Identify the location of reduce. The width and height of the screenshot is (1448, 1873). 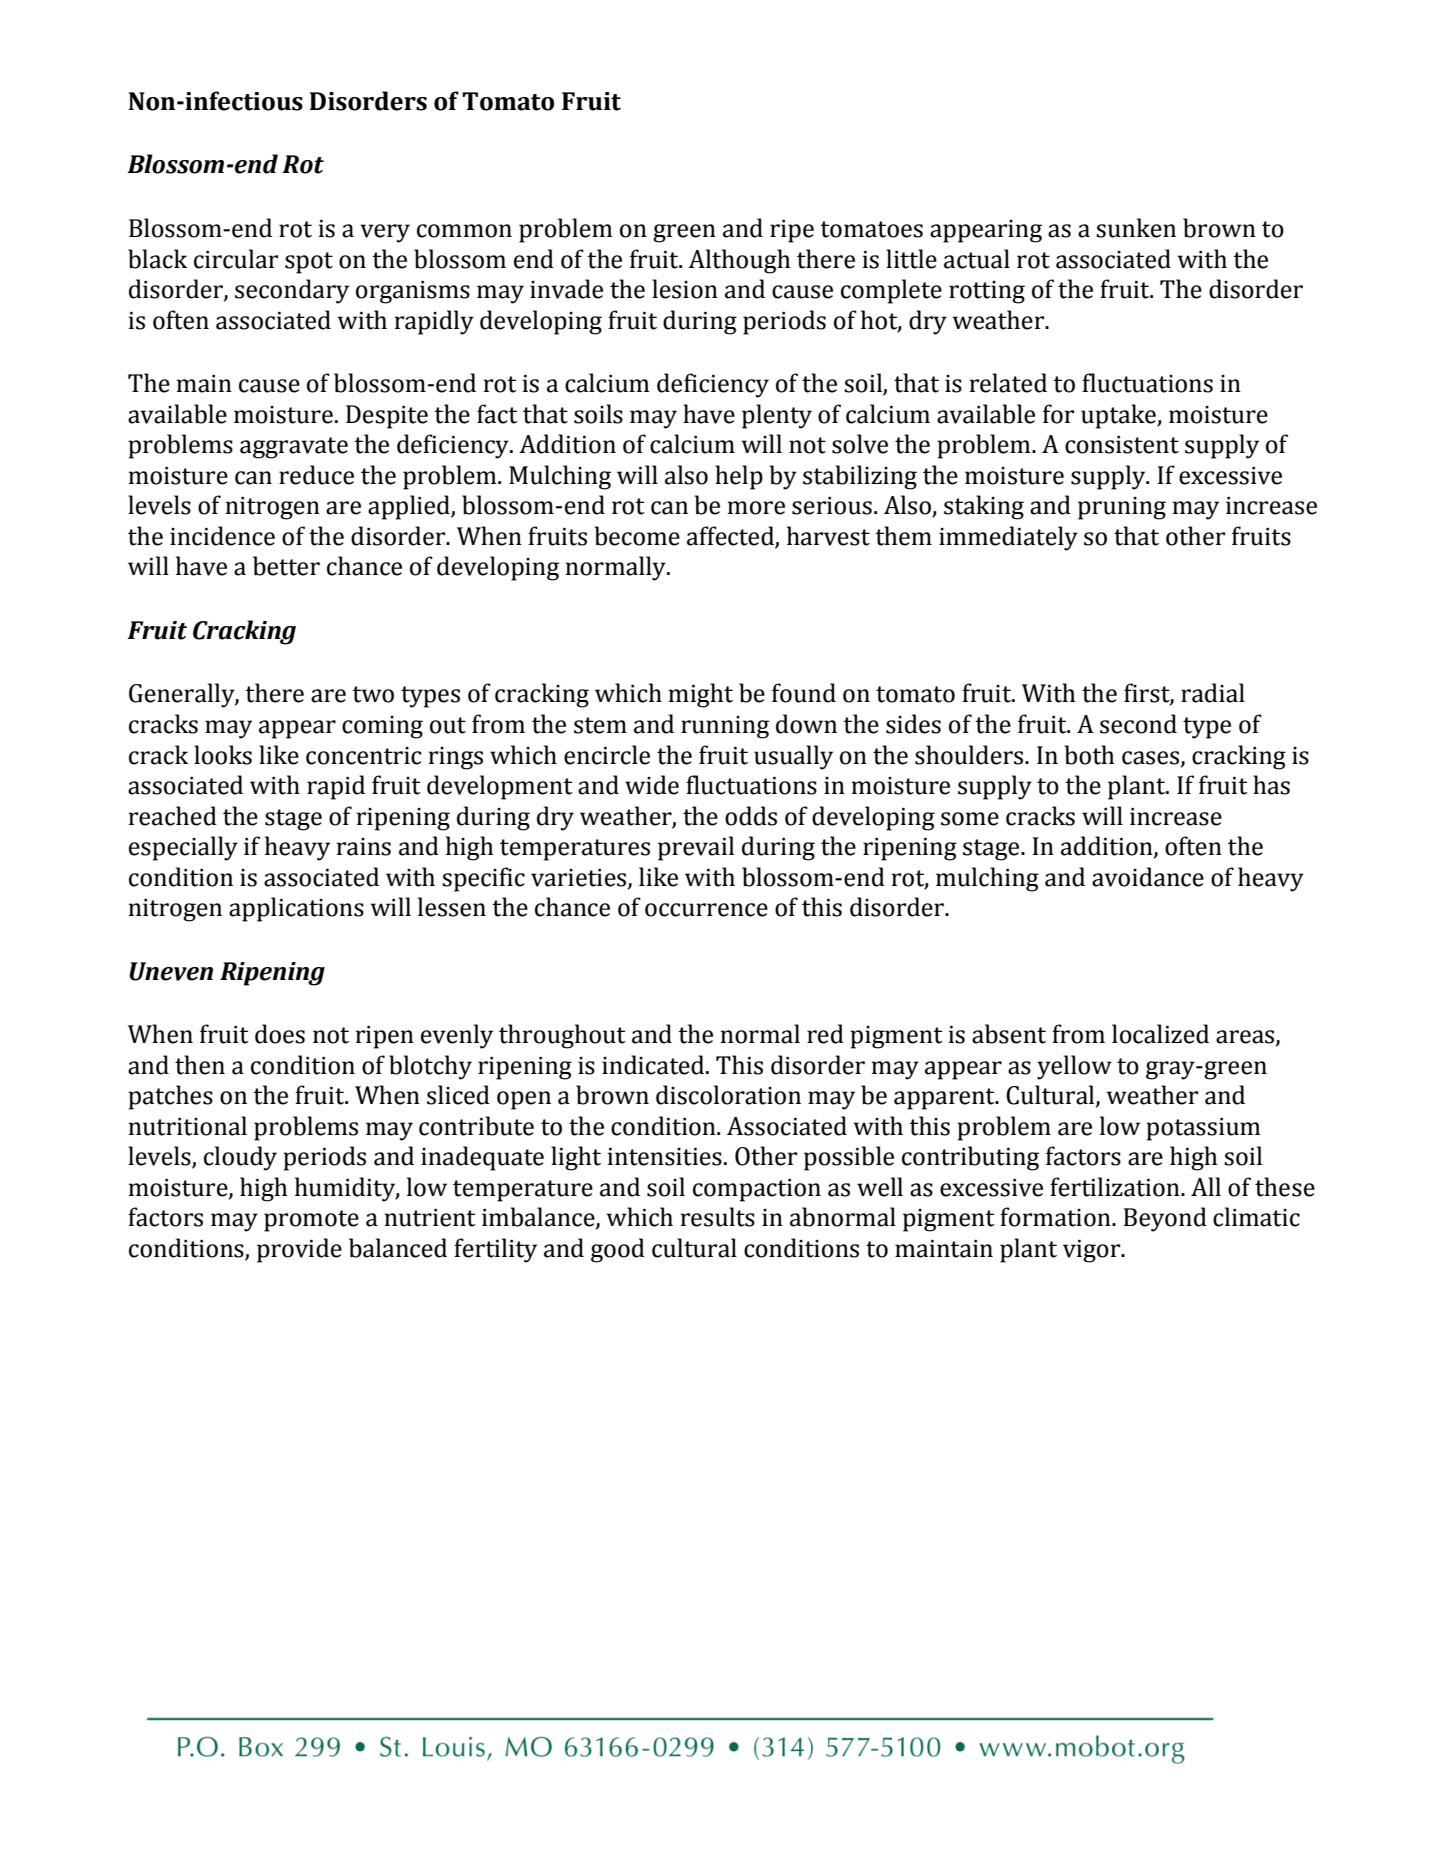
(316, 475).
